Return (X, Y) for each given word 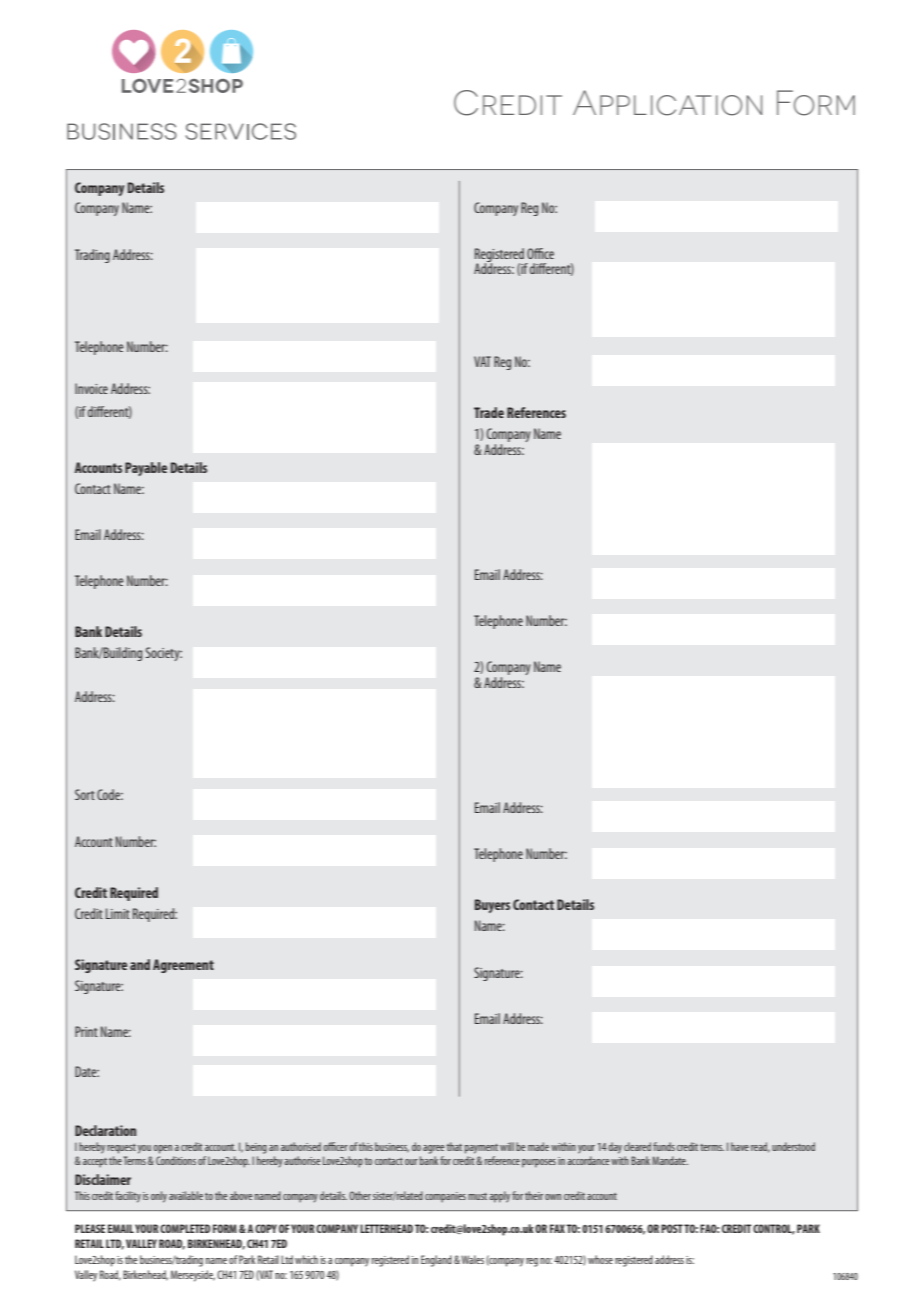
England (436, 1261)
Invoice (91, 388)
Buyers (492, 906)
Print (86, 1031)
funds (664, 1146)
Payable (146, 469)
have (740, 1146)
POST (672, 1228)
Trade (489, 412)
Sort (85, 794)
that (454, 1146)
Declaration (105, 1130)
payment (481, 1149)
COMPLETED (185, 1228)
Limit (118, 913)
